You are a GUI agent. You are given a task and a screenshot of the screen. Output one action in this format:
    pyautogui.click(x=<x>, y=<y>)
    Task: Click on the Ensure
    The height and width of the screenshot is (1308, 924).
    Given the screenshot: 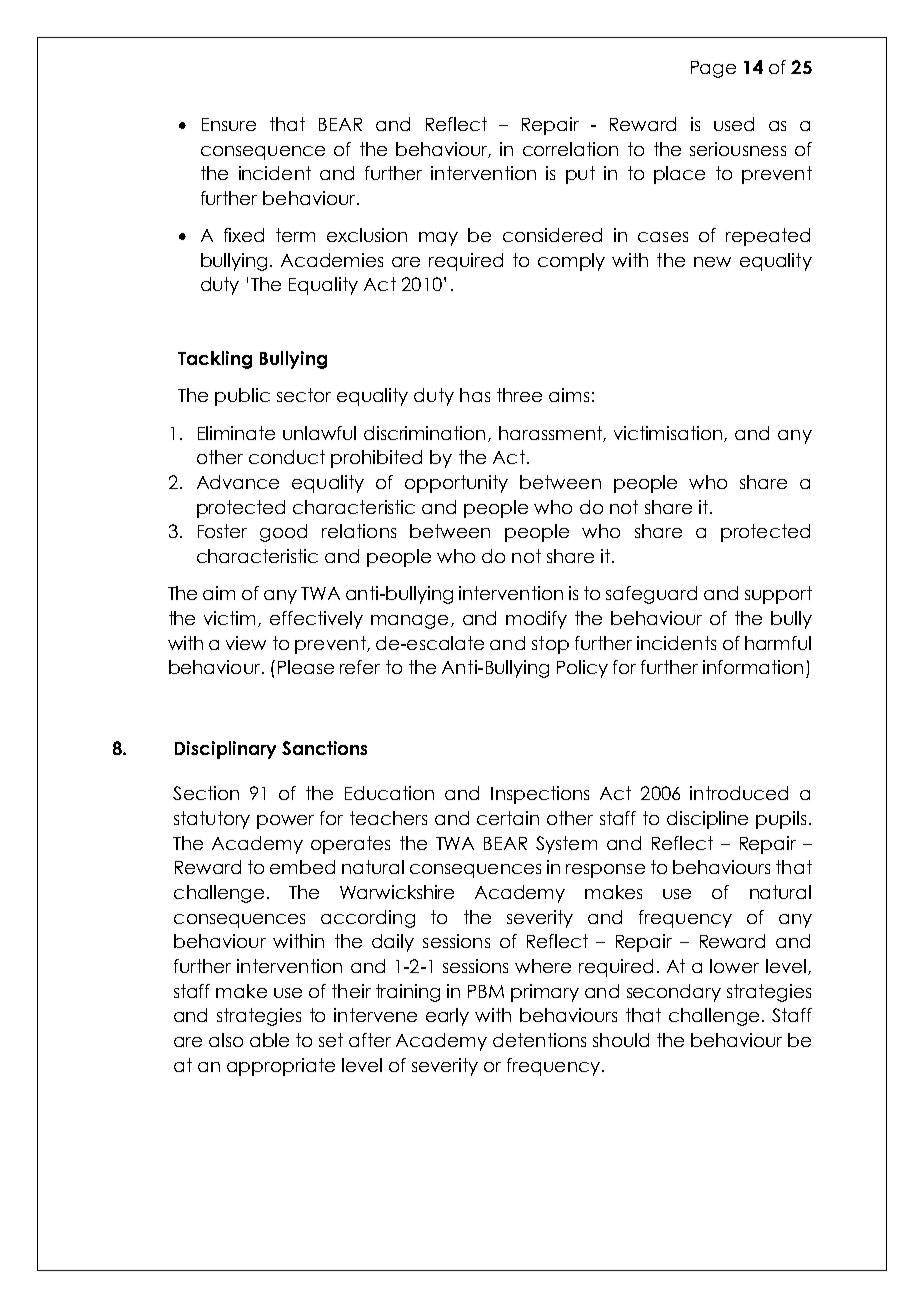 What is the action you would take?
    pyautogui.click(x=229, y=124)
